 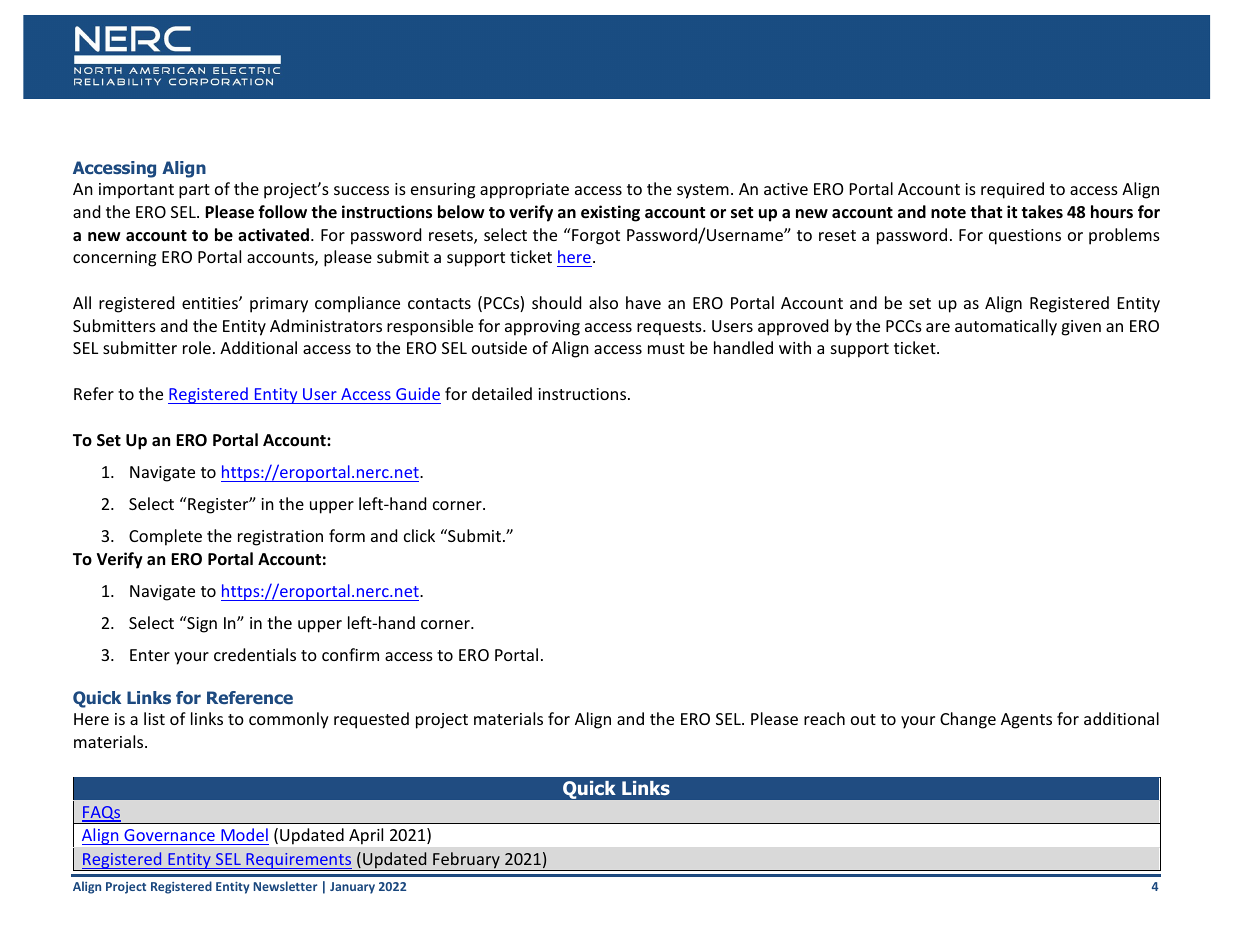 What do you see at coordinates (502, 393) in the screenshot?
I see `detailed` at bounding box center [502, 393].
